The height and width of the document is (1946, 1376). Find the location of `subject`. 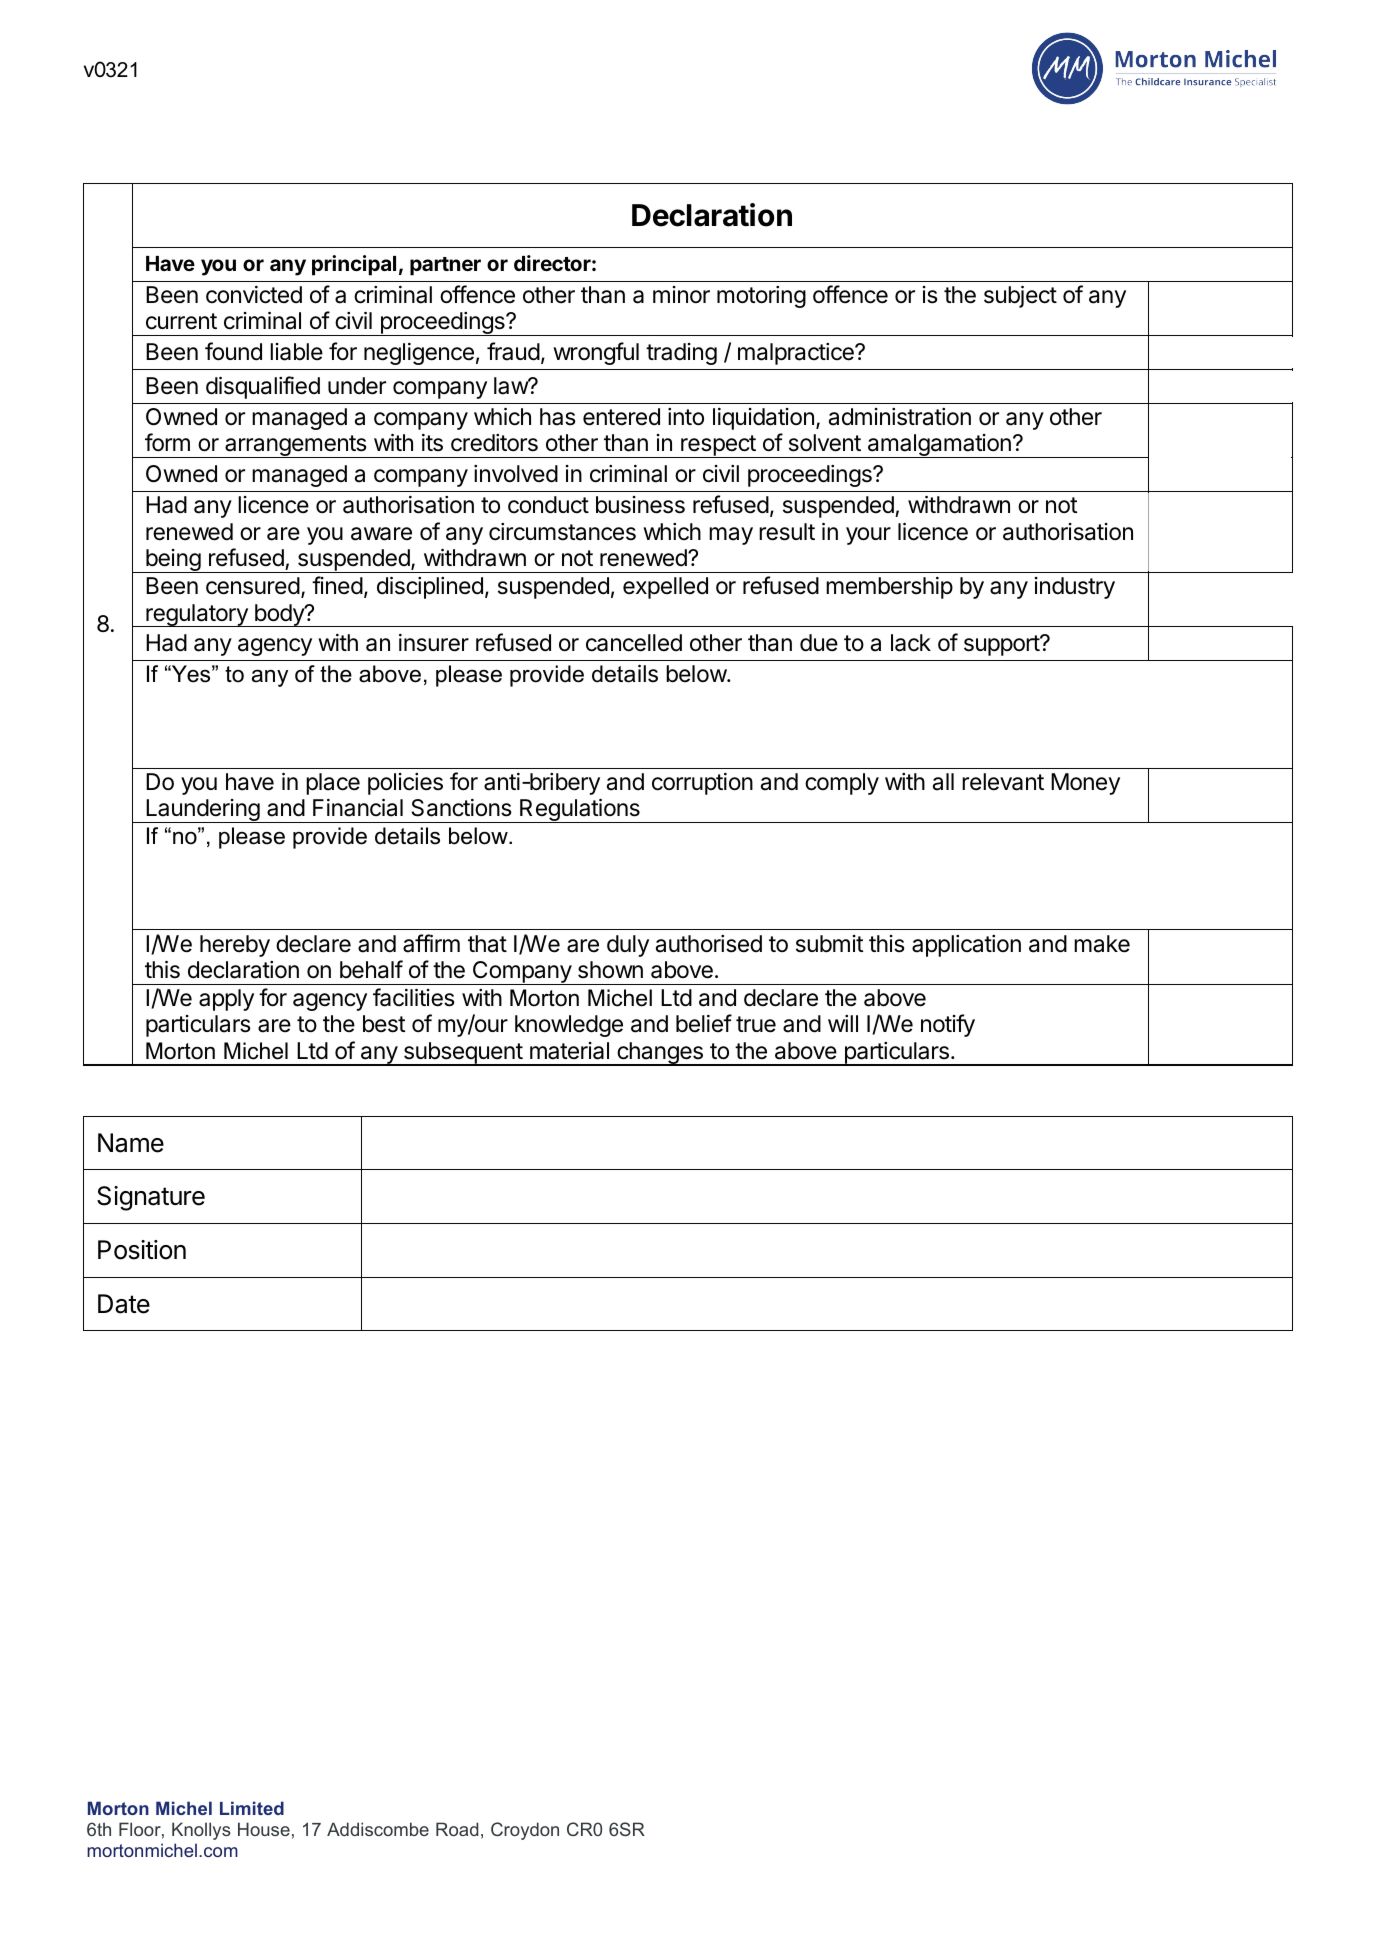

subject is located at coordinates (1020, 296).
